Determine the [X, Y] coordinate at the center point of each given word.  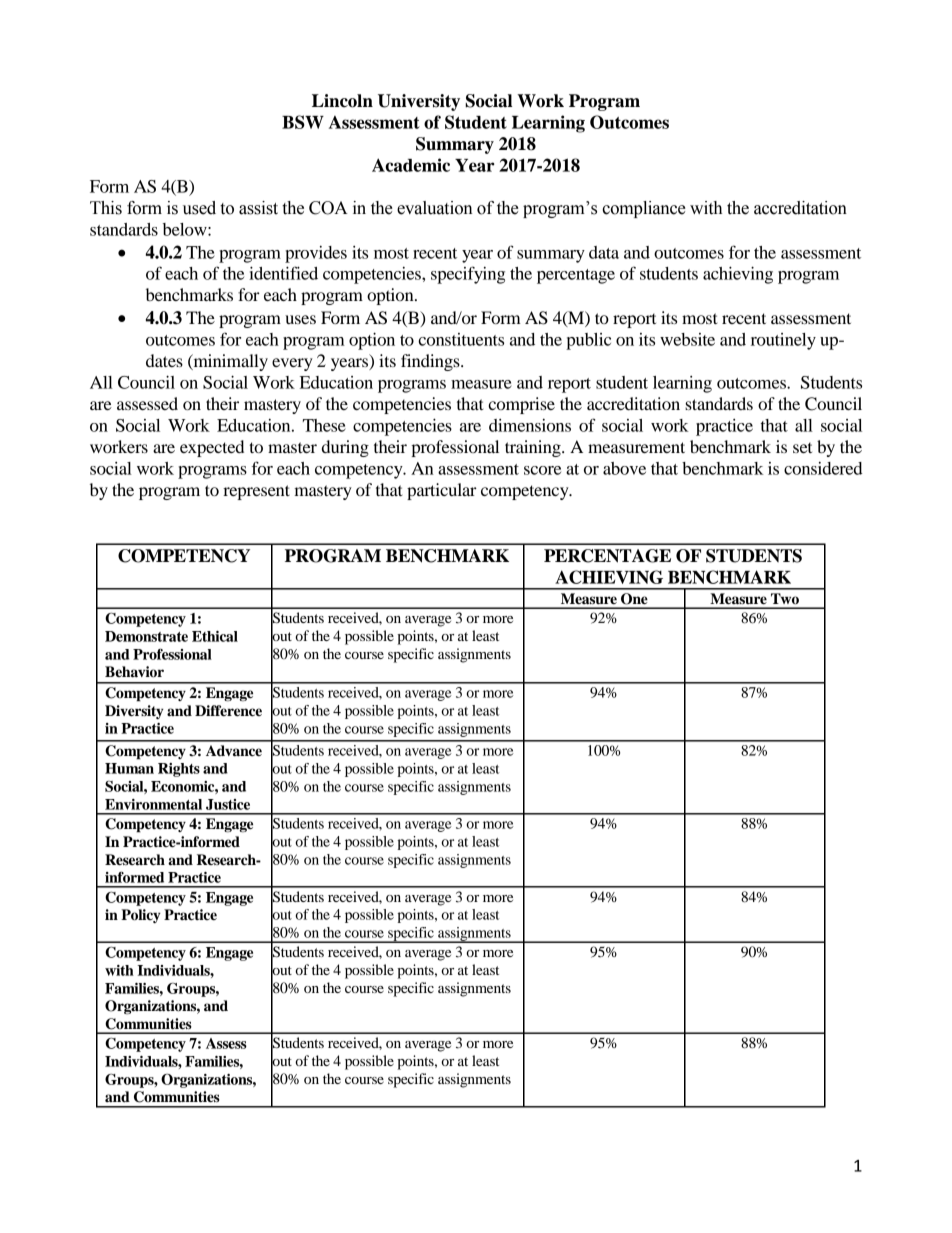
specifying [468, 275]
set [802, 448]
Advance [234, 751]
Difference [228, 711]
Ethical [215, 636]
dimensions [530, 425]
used [199, 208]
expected [212, 448]
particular [442, 491]
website [687, 339]
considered [823, 468]
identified [283, 273]
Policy [141, 916]
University [419, 102]
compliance [644, 209]
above [624, 468]
